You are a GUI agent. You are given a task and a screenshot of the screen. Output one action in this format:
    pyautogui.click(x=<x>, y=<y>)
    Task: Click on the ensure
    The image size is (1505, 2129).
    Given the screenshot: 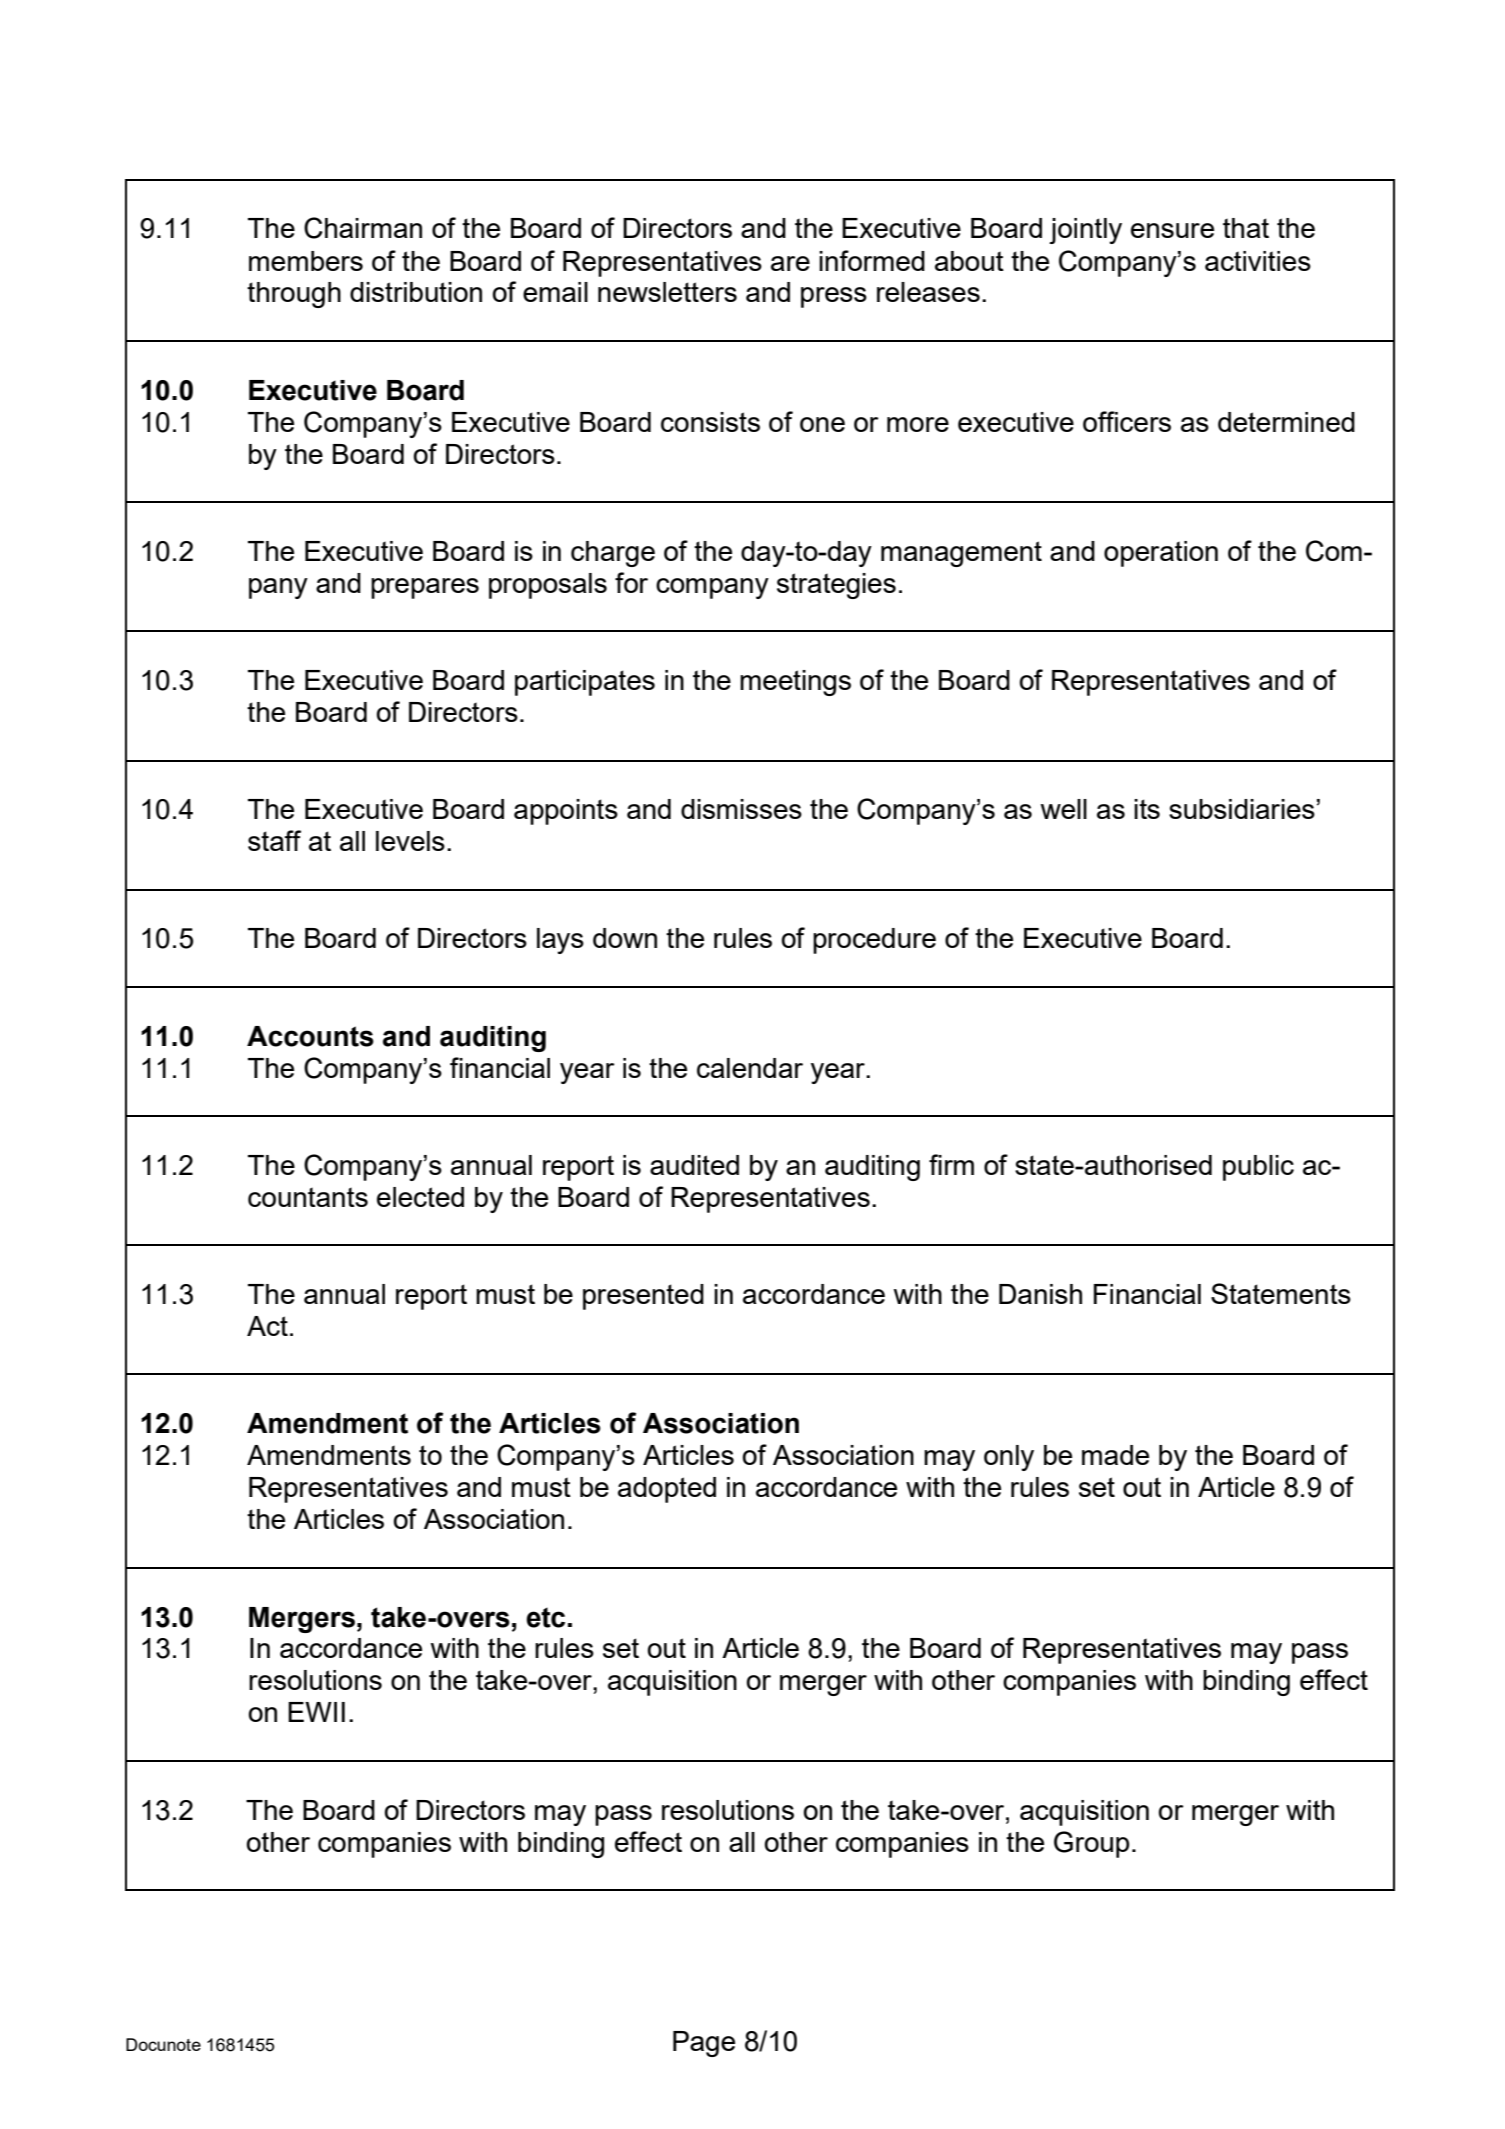 What is the action you would take?
    pyautogui.click(x=1172, y=230)
